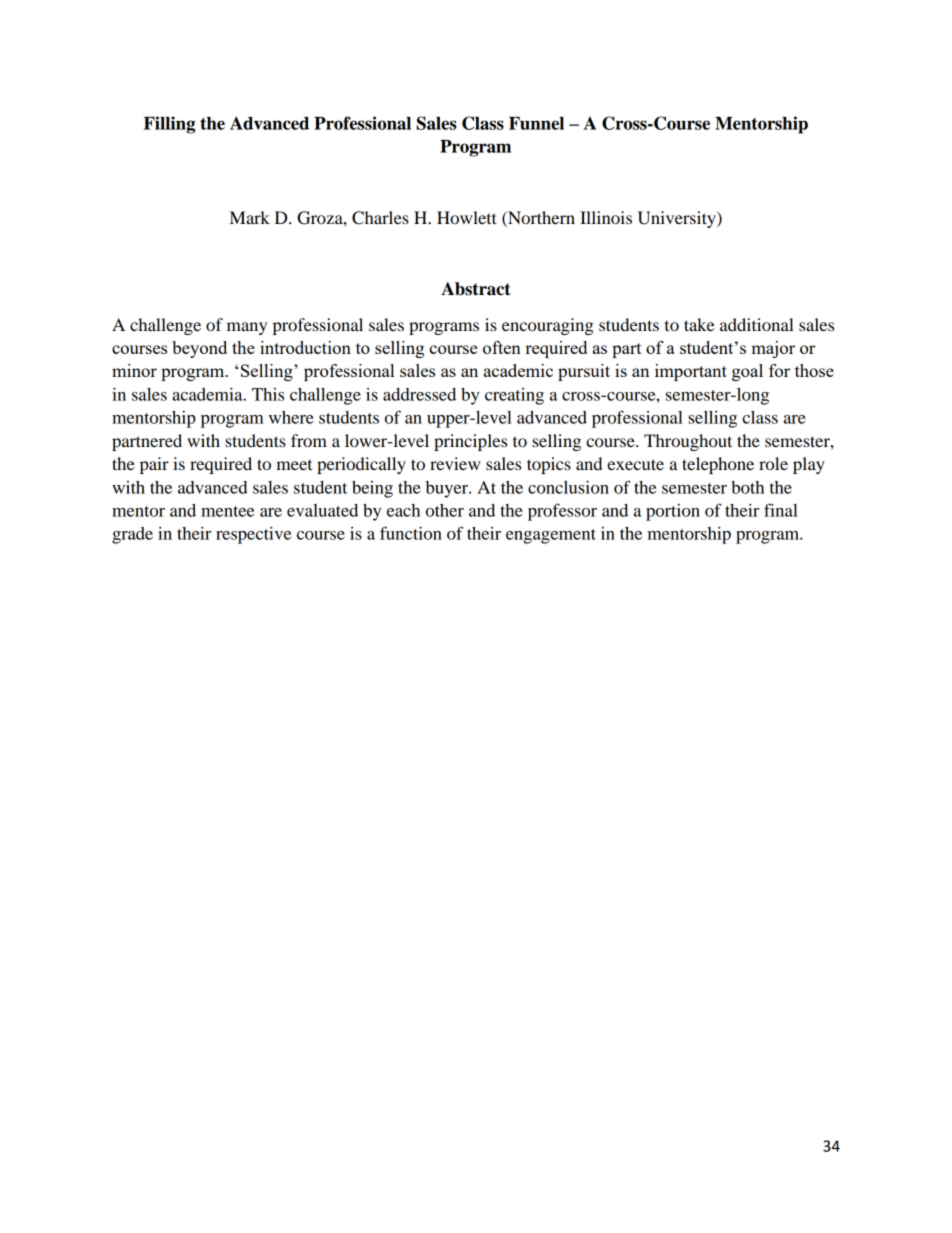 The height and width of the document is (1233, 952). Describe the element at coordinates (250, 217) in the document. I see `Mark` at that location.
